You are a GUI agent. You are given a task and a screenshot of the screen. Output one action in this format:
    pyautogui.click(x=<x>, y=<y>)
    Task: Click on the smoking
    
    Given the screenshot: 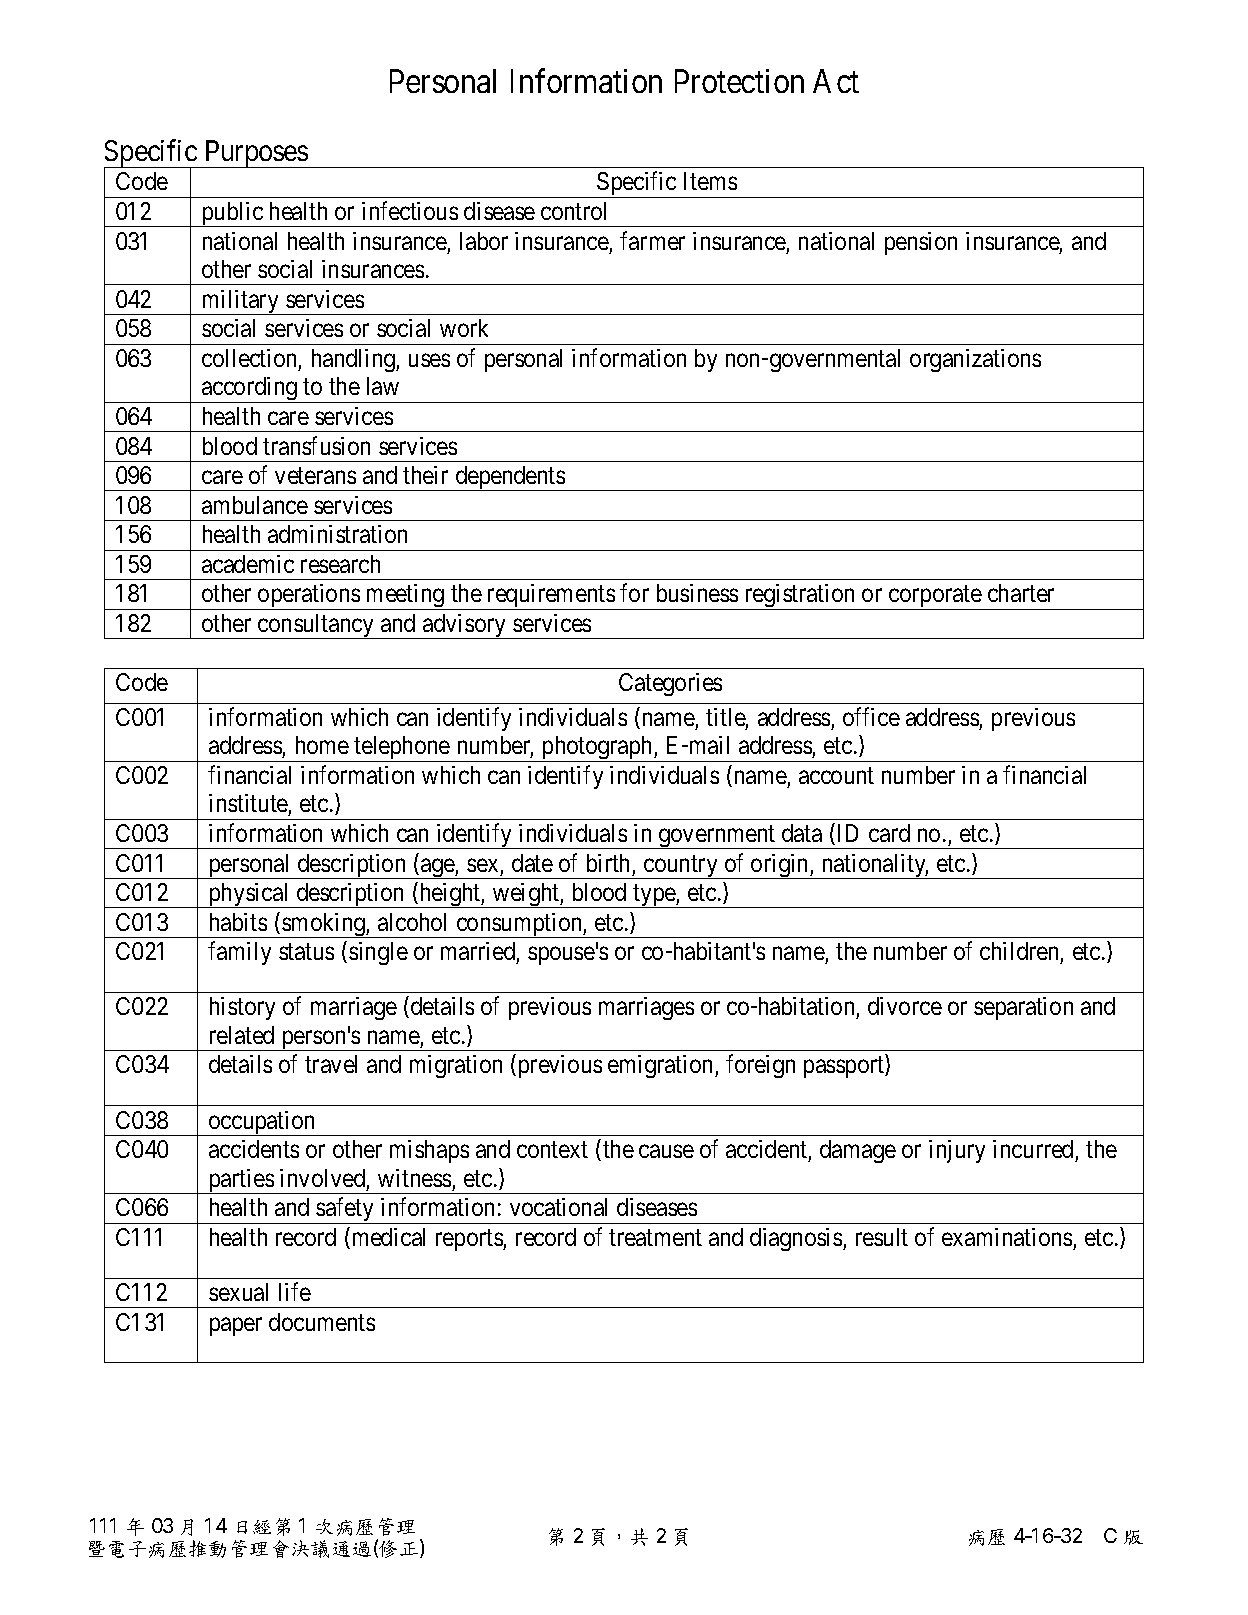 What is the action you would take?
    pyautogui.click(x=323, y=925)
